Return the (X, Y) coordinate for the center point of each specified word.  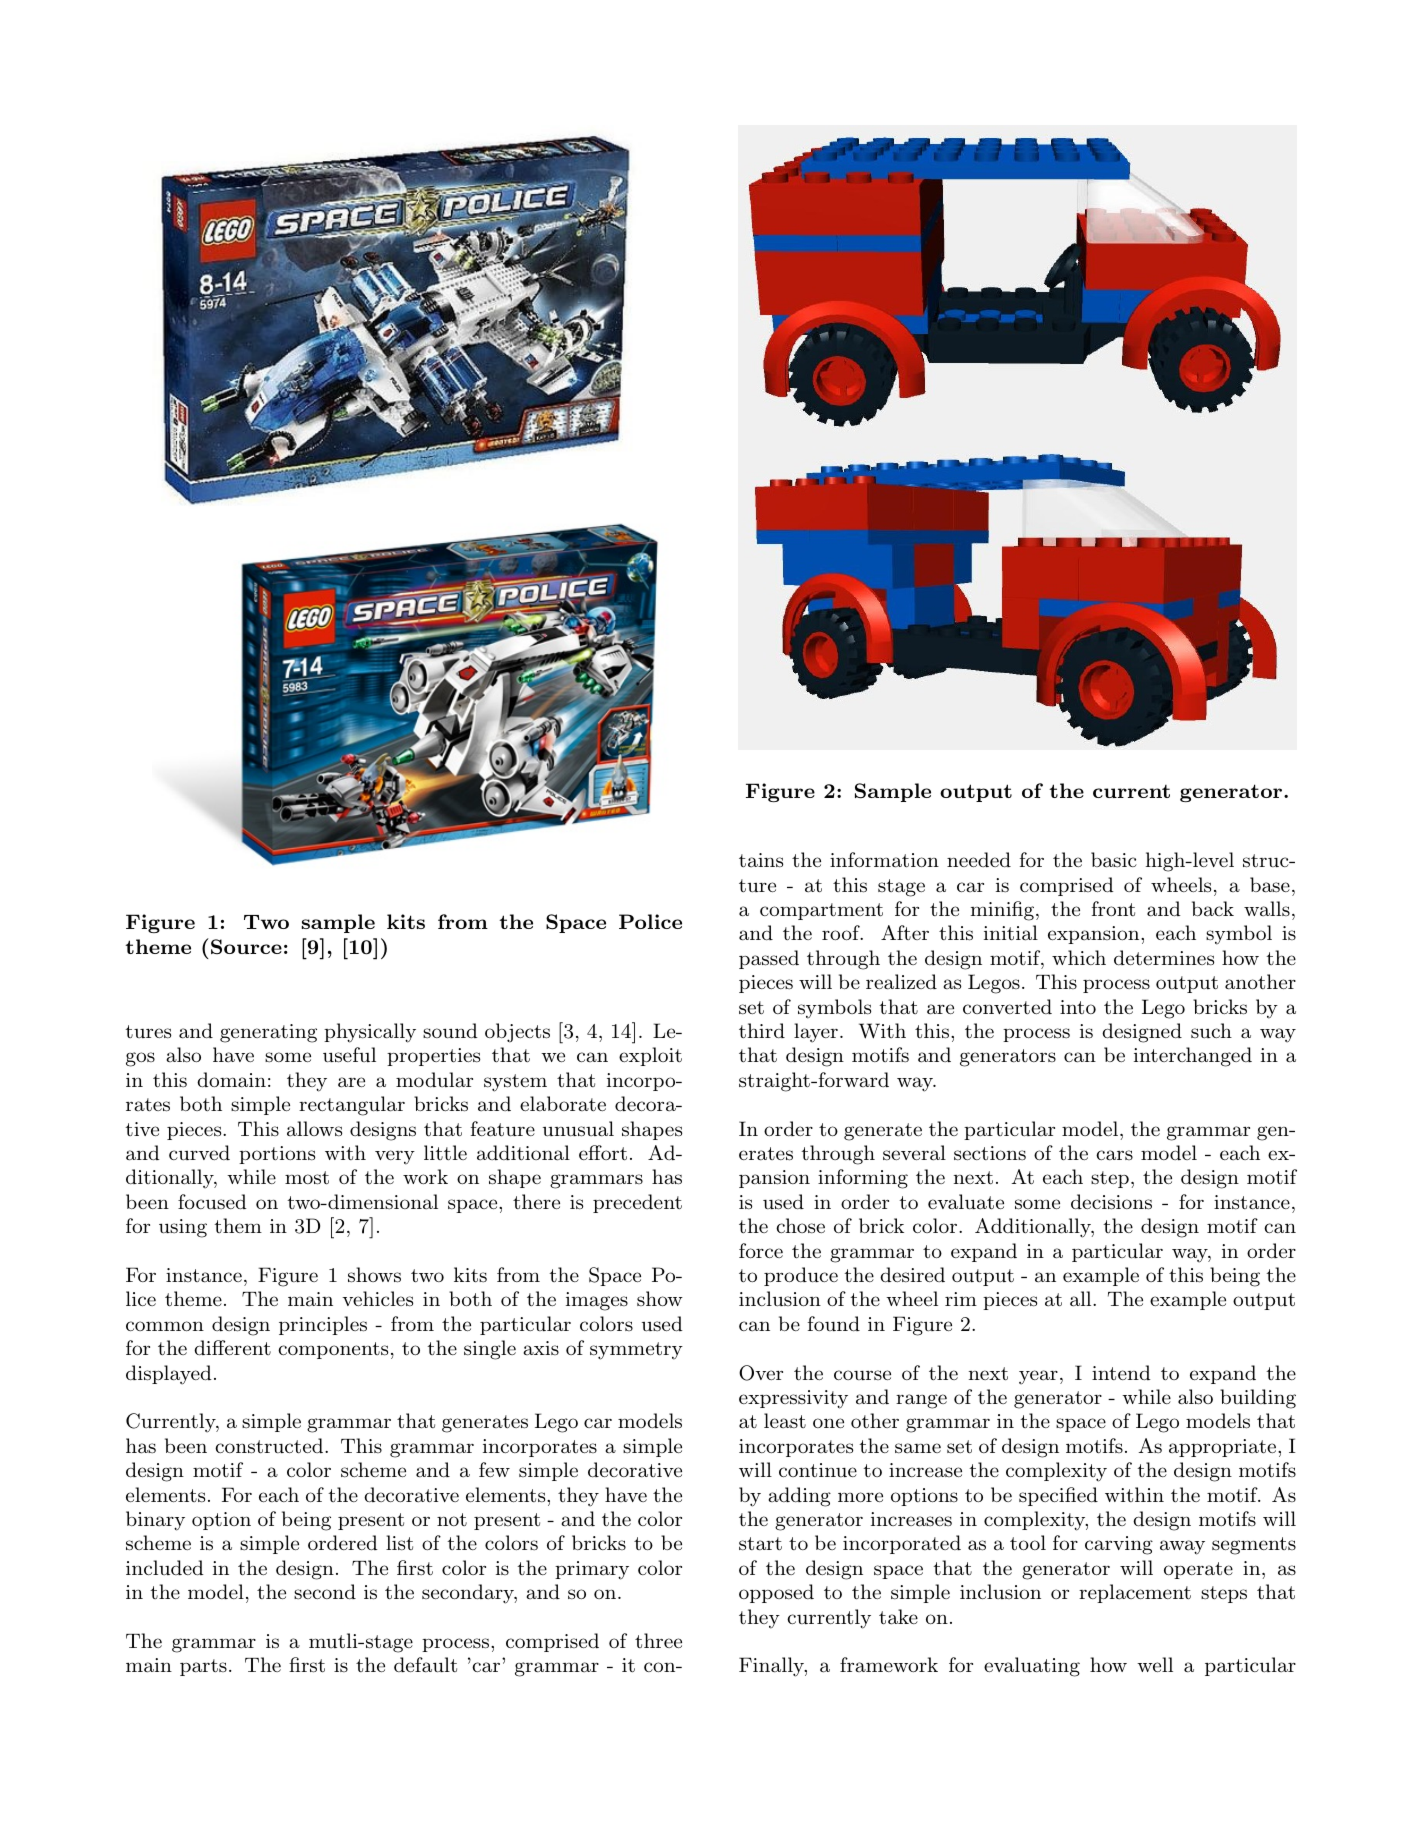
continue (818, 1470)
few (494, 1469)
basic (1114, 860)
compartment (821, 911)
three (658, 1640)
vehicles (377, 1299)
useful (349, 1055)
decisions (1111, 1202)
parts (203, 1667)
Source (246, 947)
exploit (650, 1056)
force (761, 1250)
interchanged (1193, 1057)
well (1155, 1664)
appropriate (1222, 1448)
